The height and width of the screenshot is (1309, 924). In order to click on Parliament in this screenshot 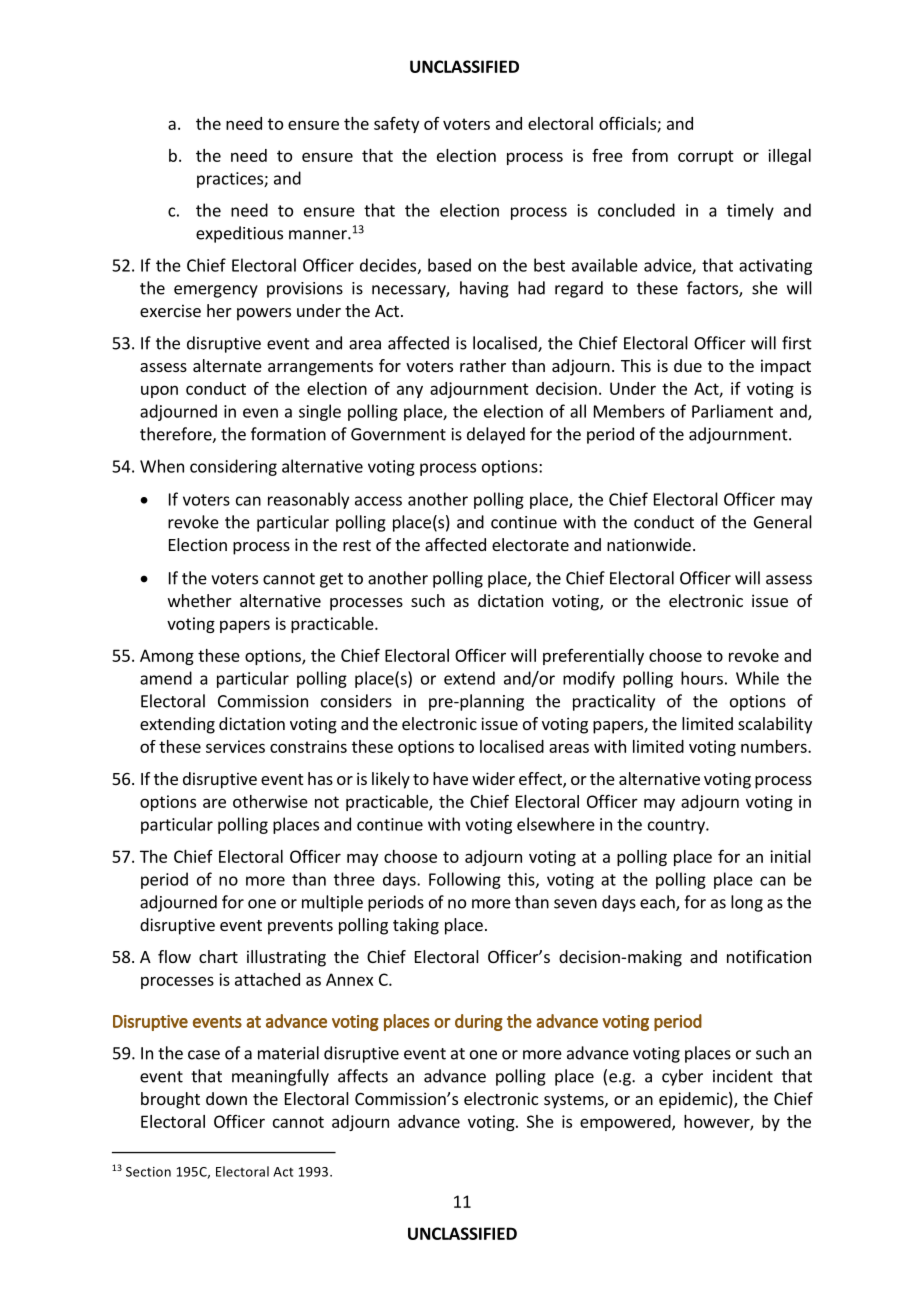, I will do `click(732, 411)`.
